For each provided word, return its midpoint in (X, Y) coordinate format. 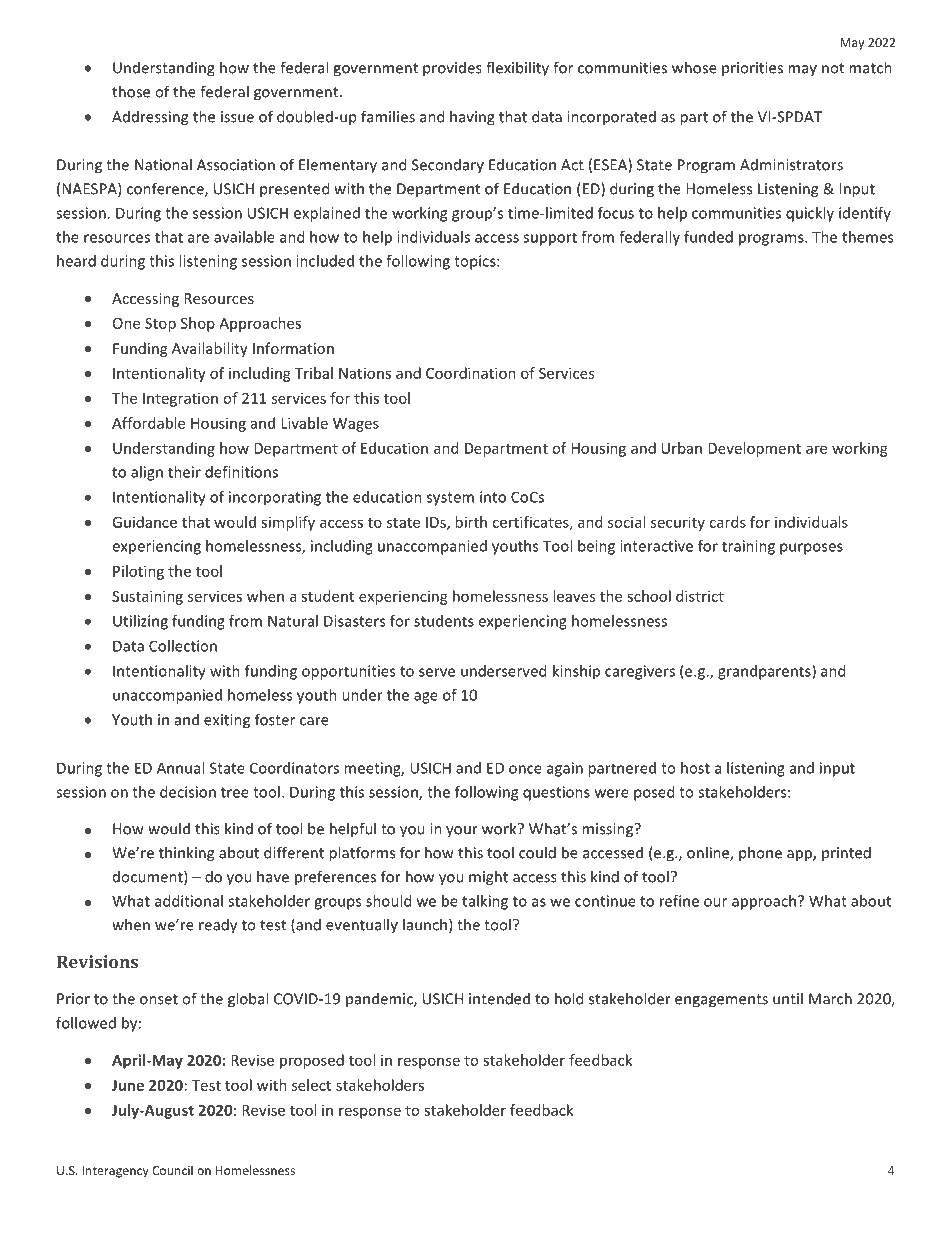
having (472, 118)
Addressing (150, 118)
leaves (574, 596)
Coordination (471, 373)
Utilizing (140, 622)
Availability (210, 349)
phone (760, 854)
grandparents (765, 672)
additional (189, 901)
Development (754, 449)
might (488, 878)
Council (172, 1170)
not (833, 68)
